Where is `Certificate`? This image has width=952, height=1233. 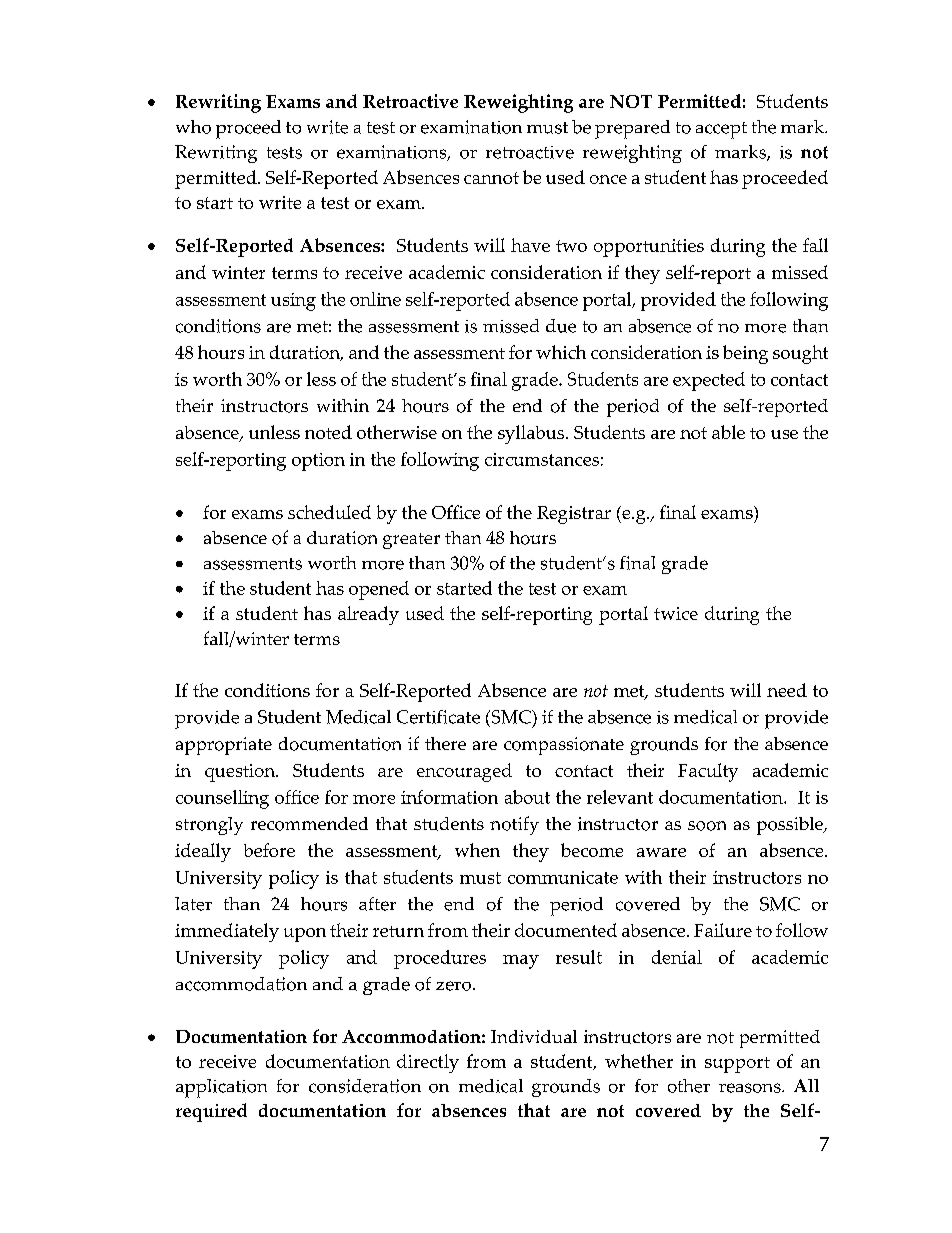 Certificate is located at coordinates (438, 717).
